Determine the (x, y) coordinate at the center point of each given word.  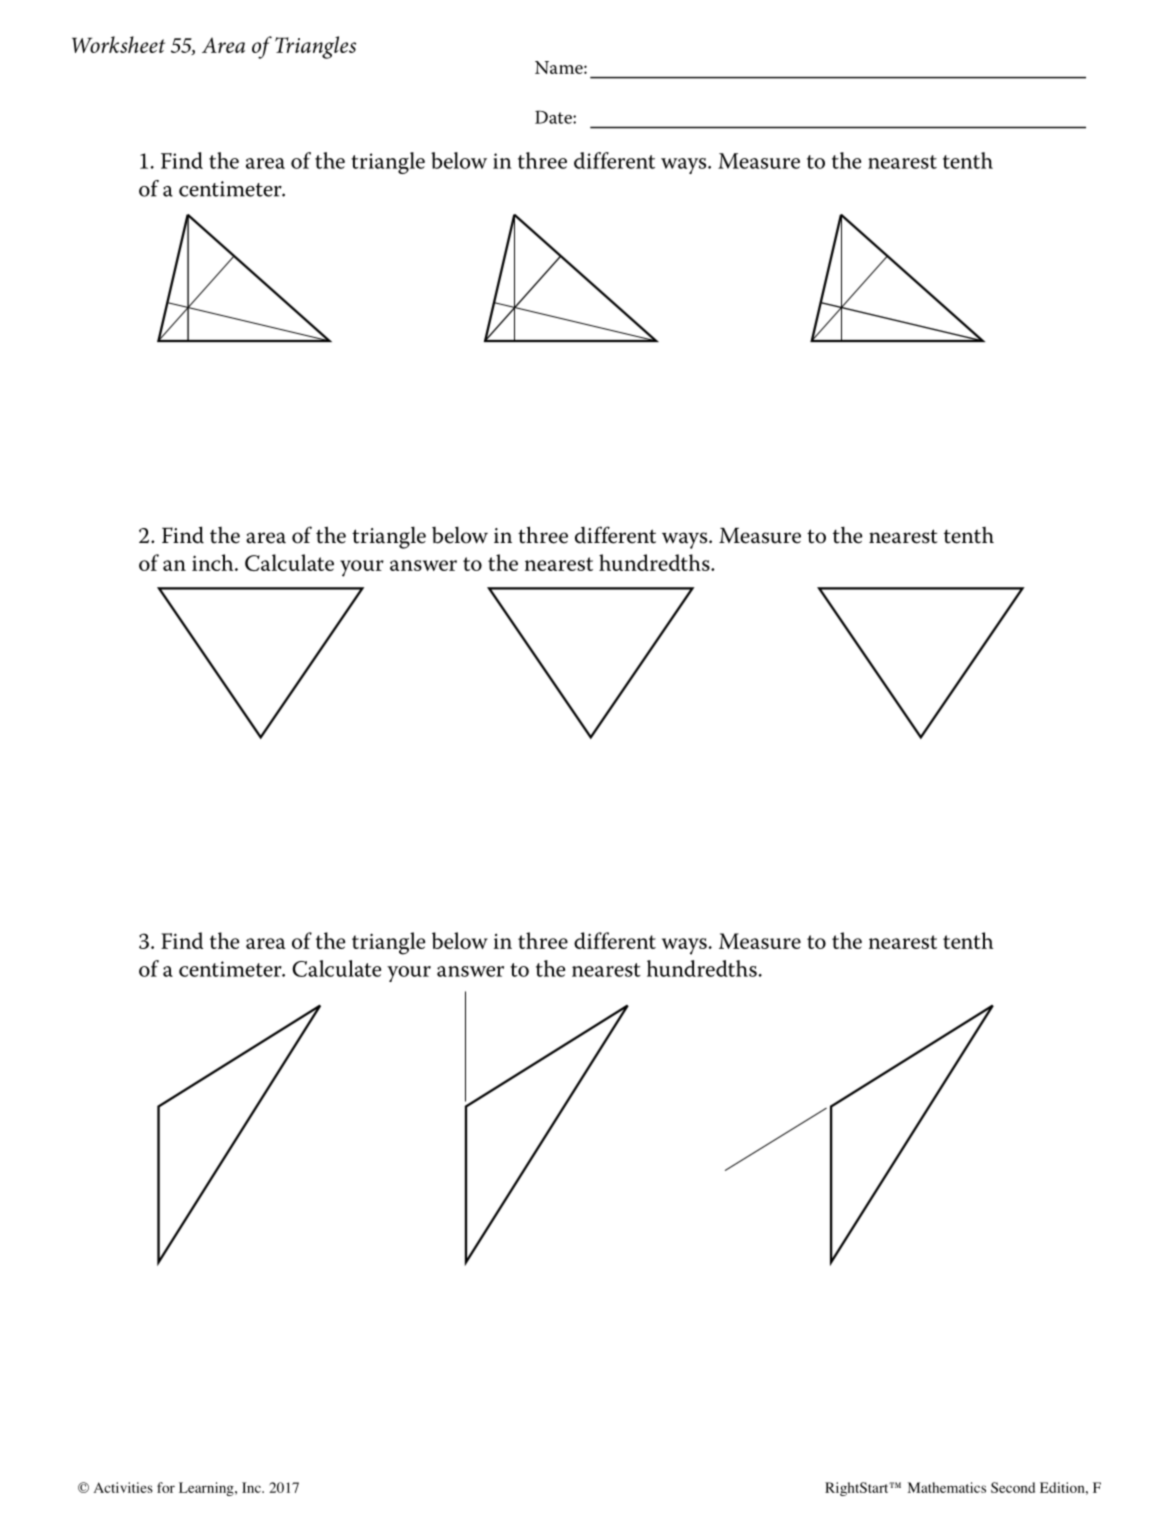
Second (1013, 1487)
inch (214, 562)
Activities (123, 1487)
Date (554, 117)
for (166, 1487)
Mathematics (946, 1487)
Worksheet (118, 44)
